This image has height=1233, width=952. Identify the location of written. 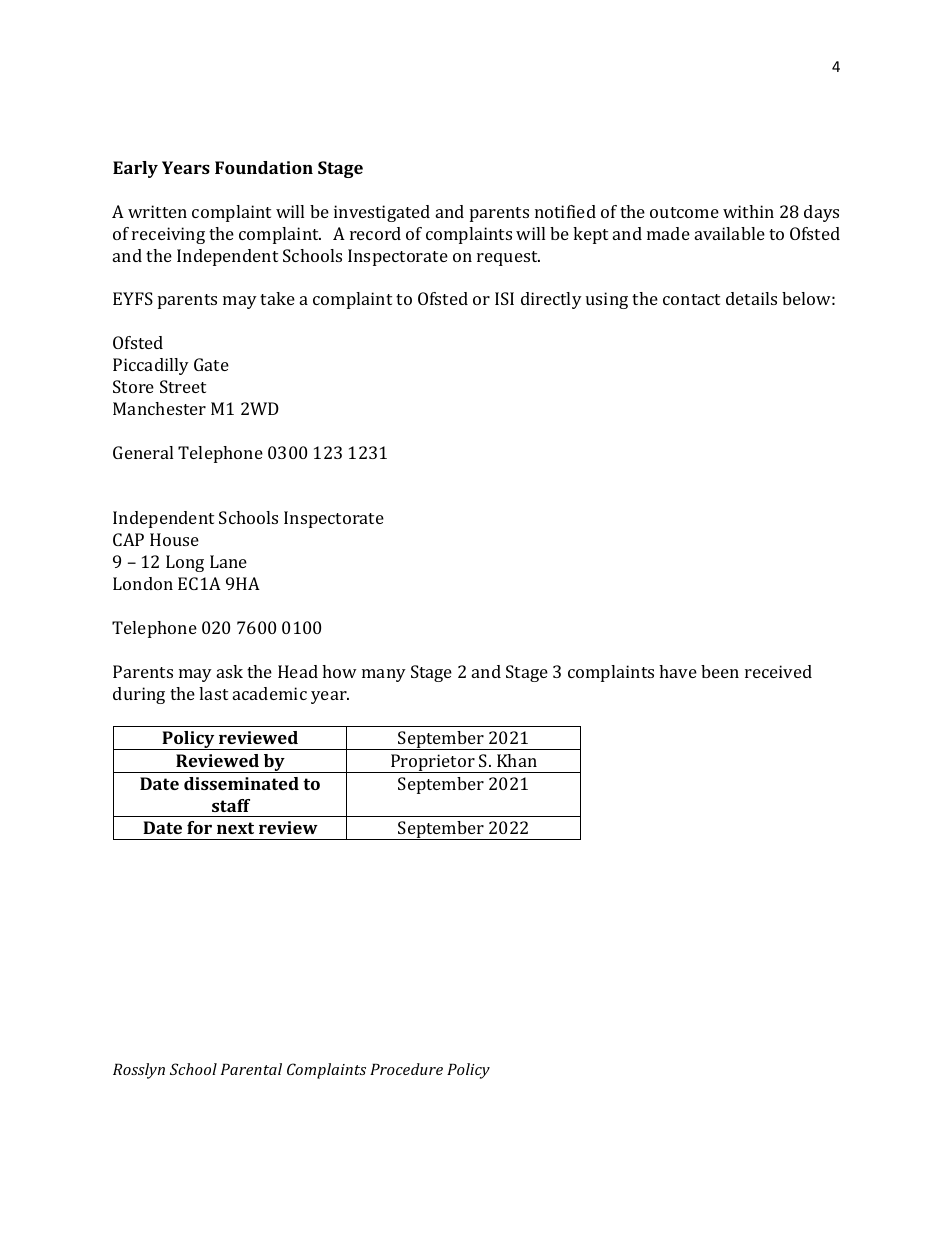
(157, 211).
